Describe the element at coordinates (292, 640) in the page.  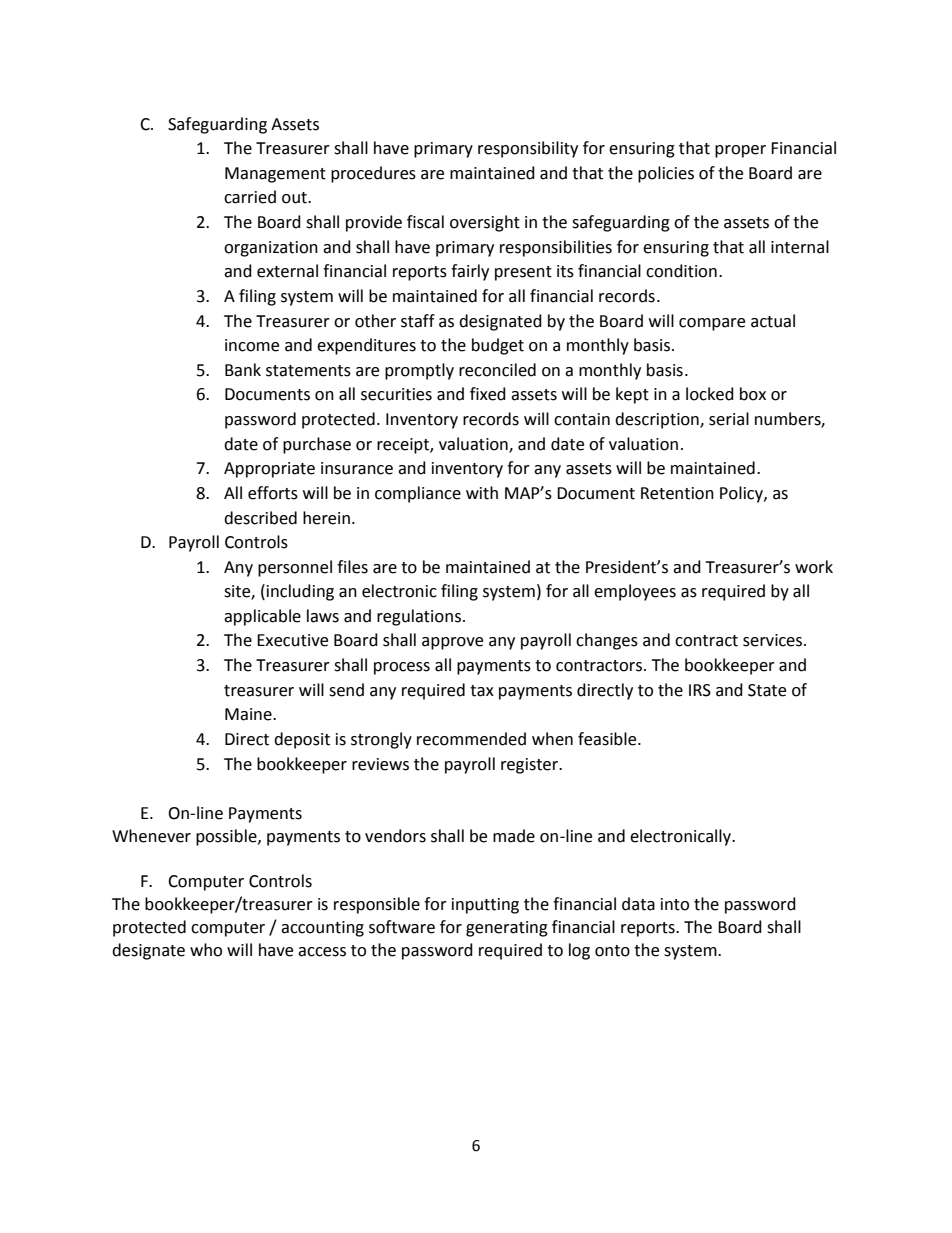
I see `Executive` at that location.
